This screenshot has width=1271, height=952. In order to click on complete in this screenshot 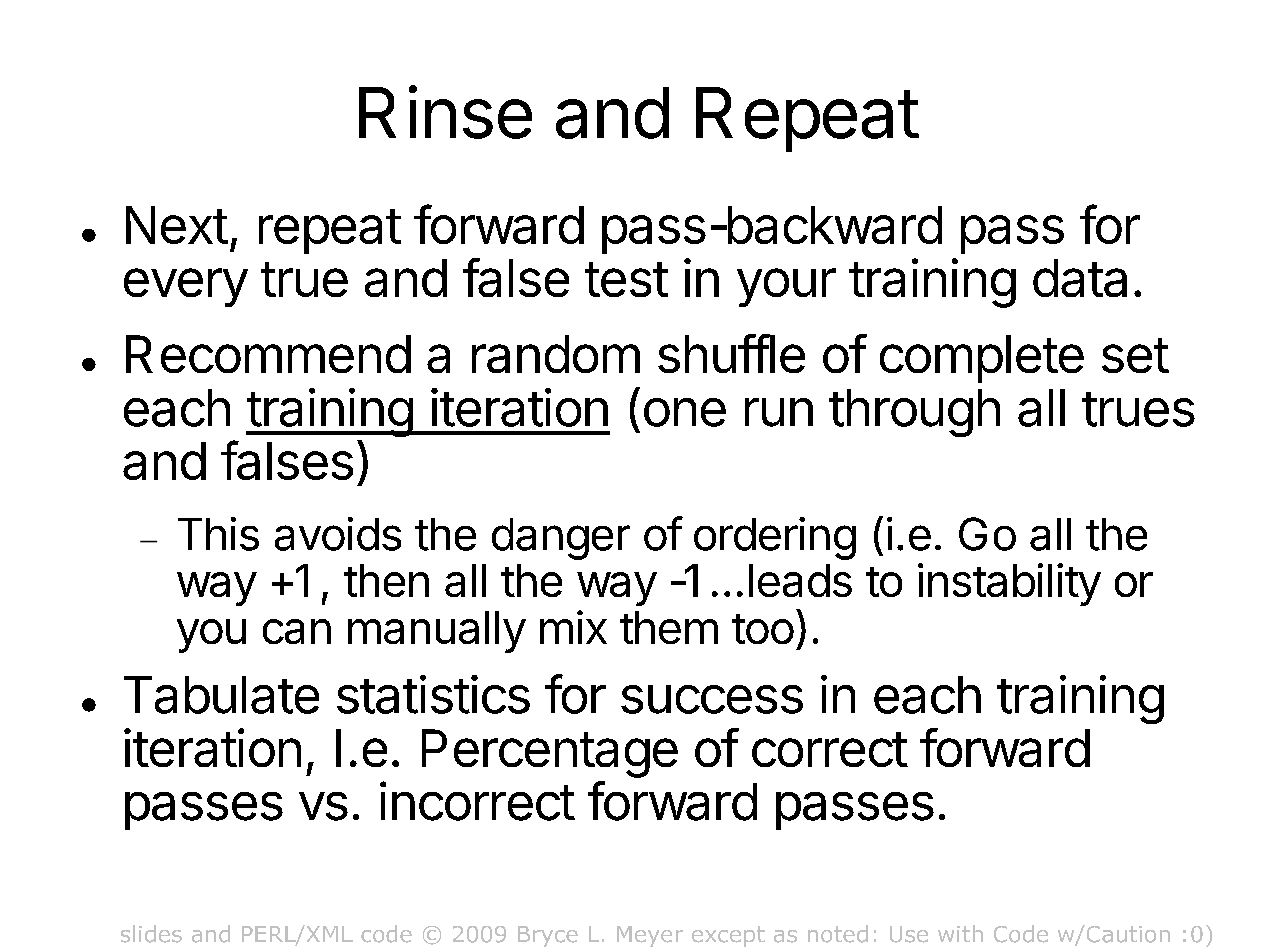, I will do `click(982, 359)`.
